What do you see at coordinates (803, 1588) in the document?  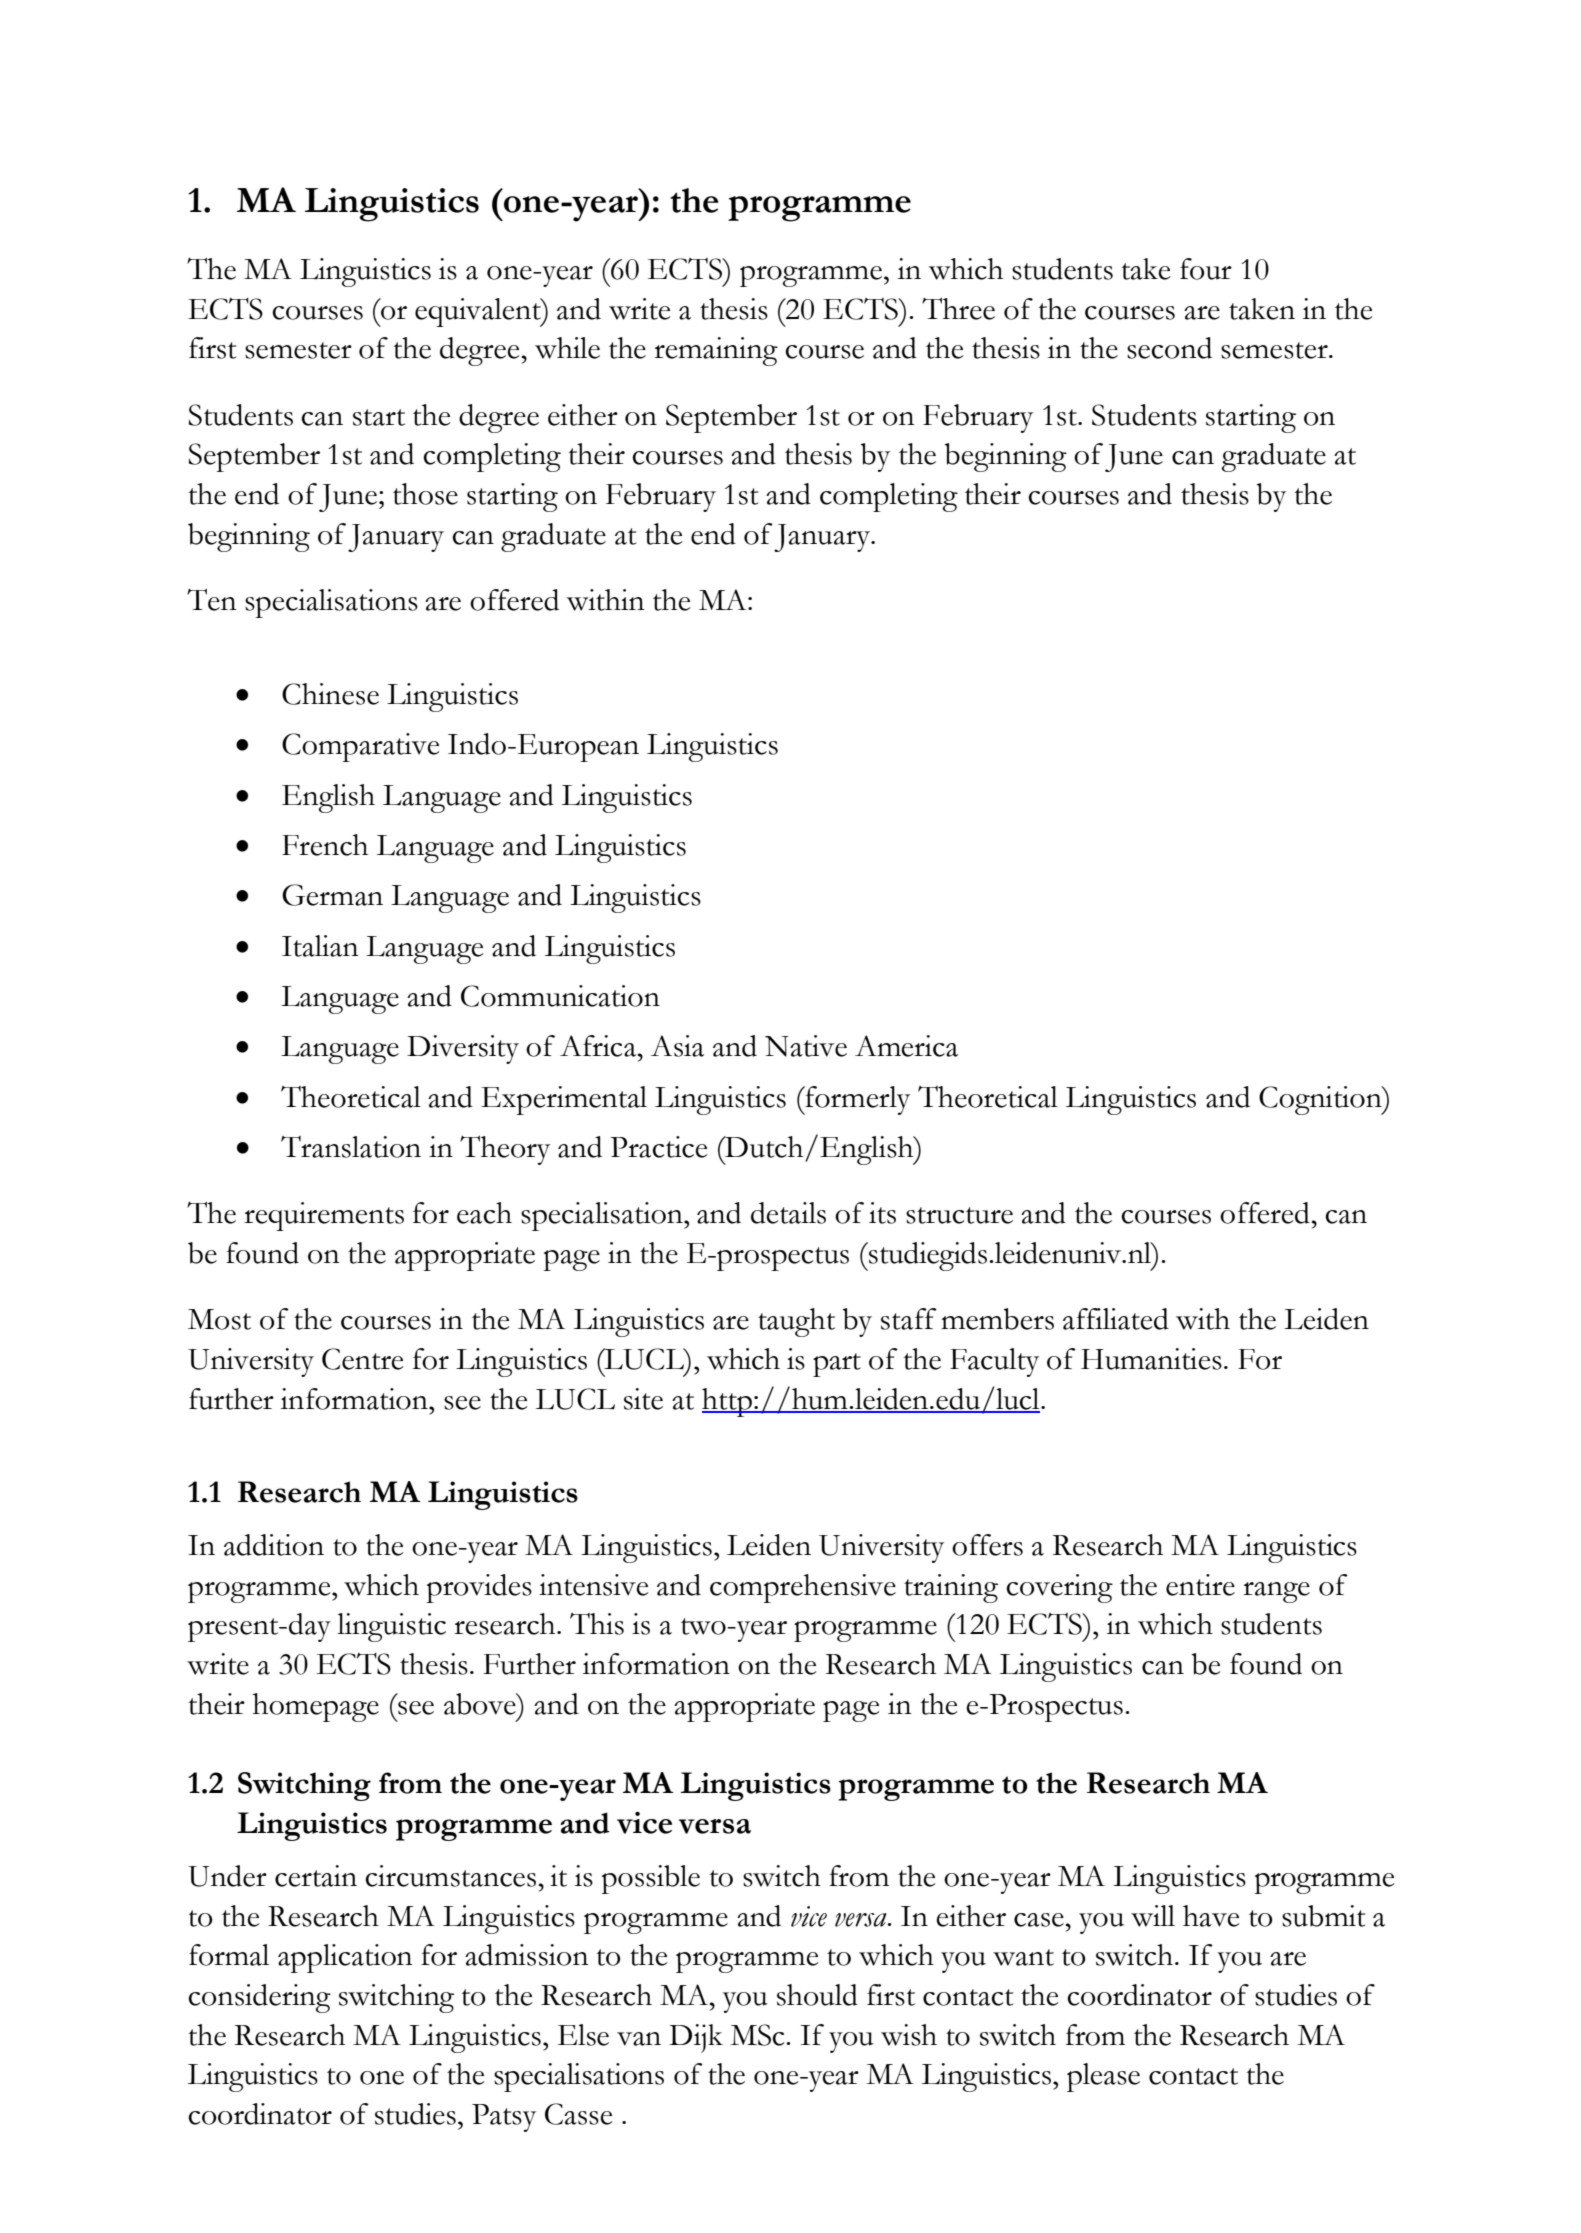 I see `comprehensive` at bounding box center [803, 1588].
